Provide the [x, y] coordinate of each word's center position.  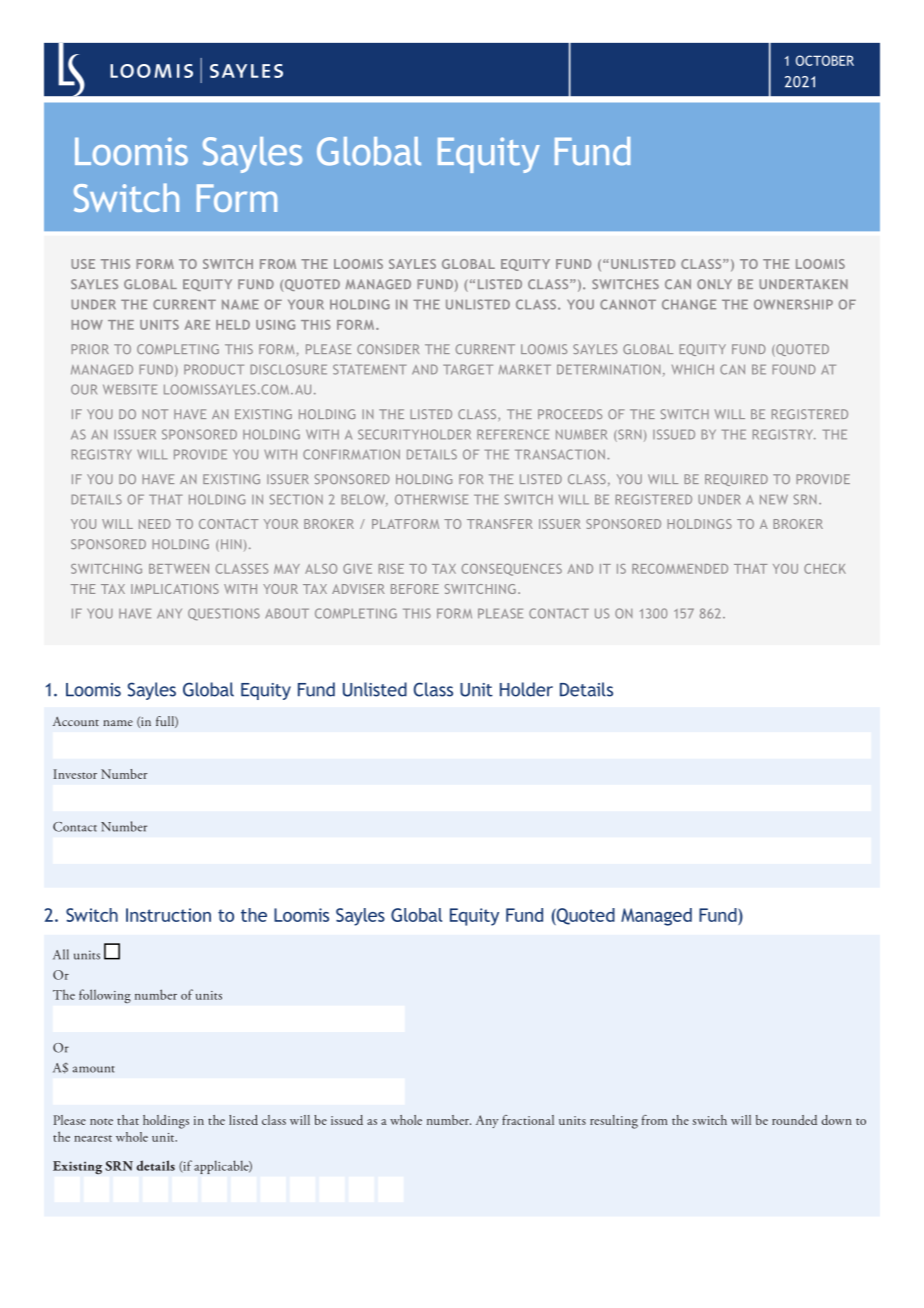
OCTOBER [825, 60]
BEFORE [415, 589]
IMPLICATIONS [175, 589]
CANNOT [628, 304]
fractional [528, 1120]
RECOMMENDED [680, 569]
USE [83, 264]
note [101, 1121]
